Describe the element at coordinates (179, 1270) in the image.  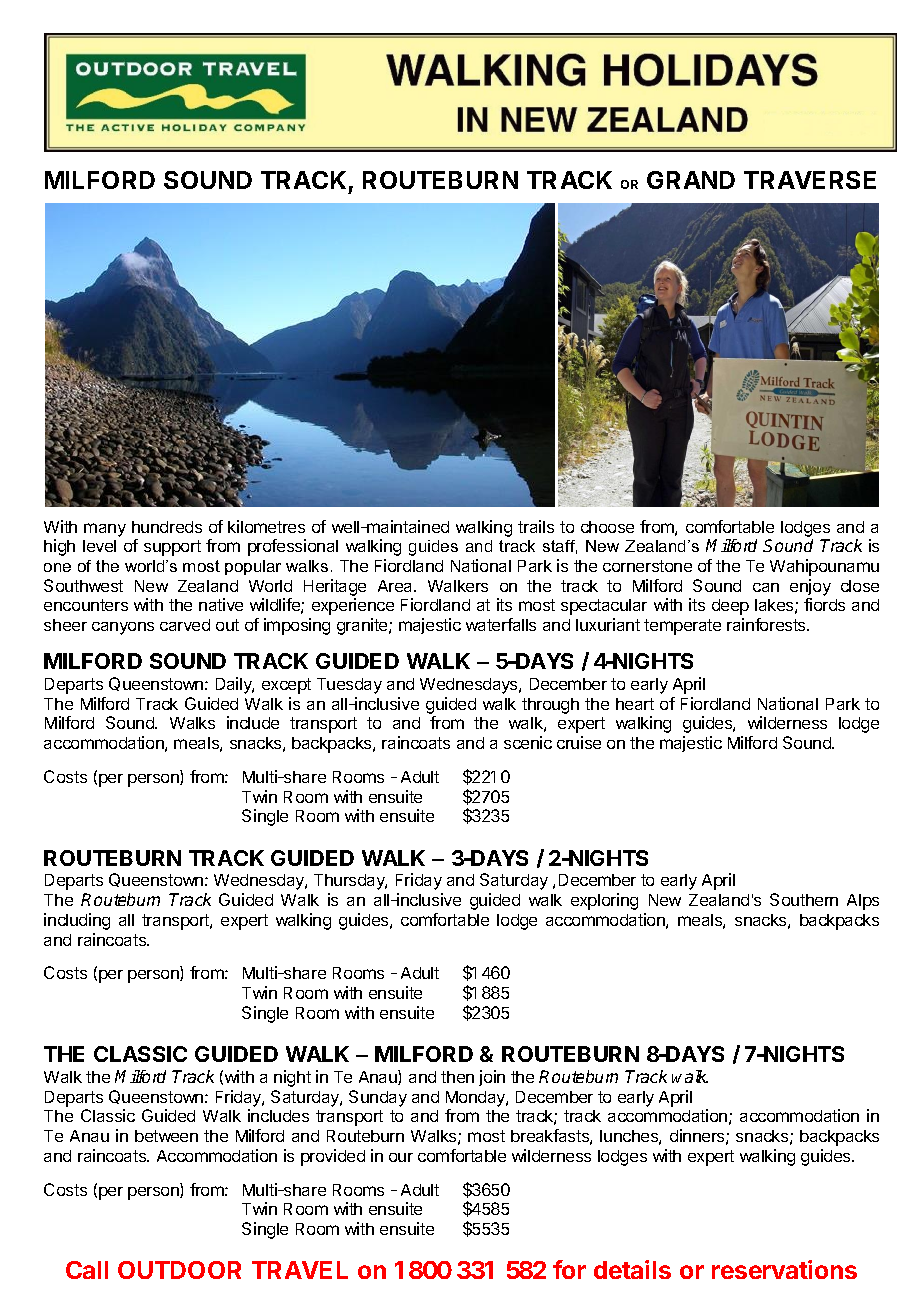
I see `OUTDOOR` at that location.
